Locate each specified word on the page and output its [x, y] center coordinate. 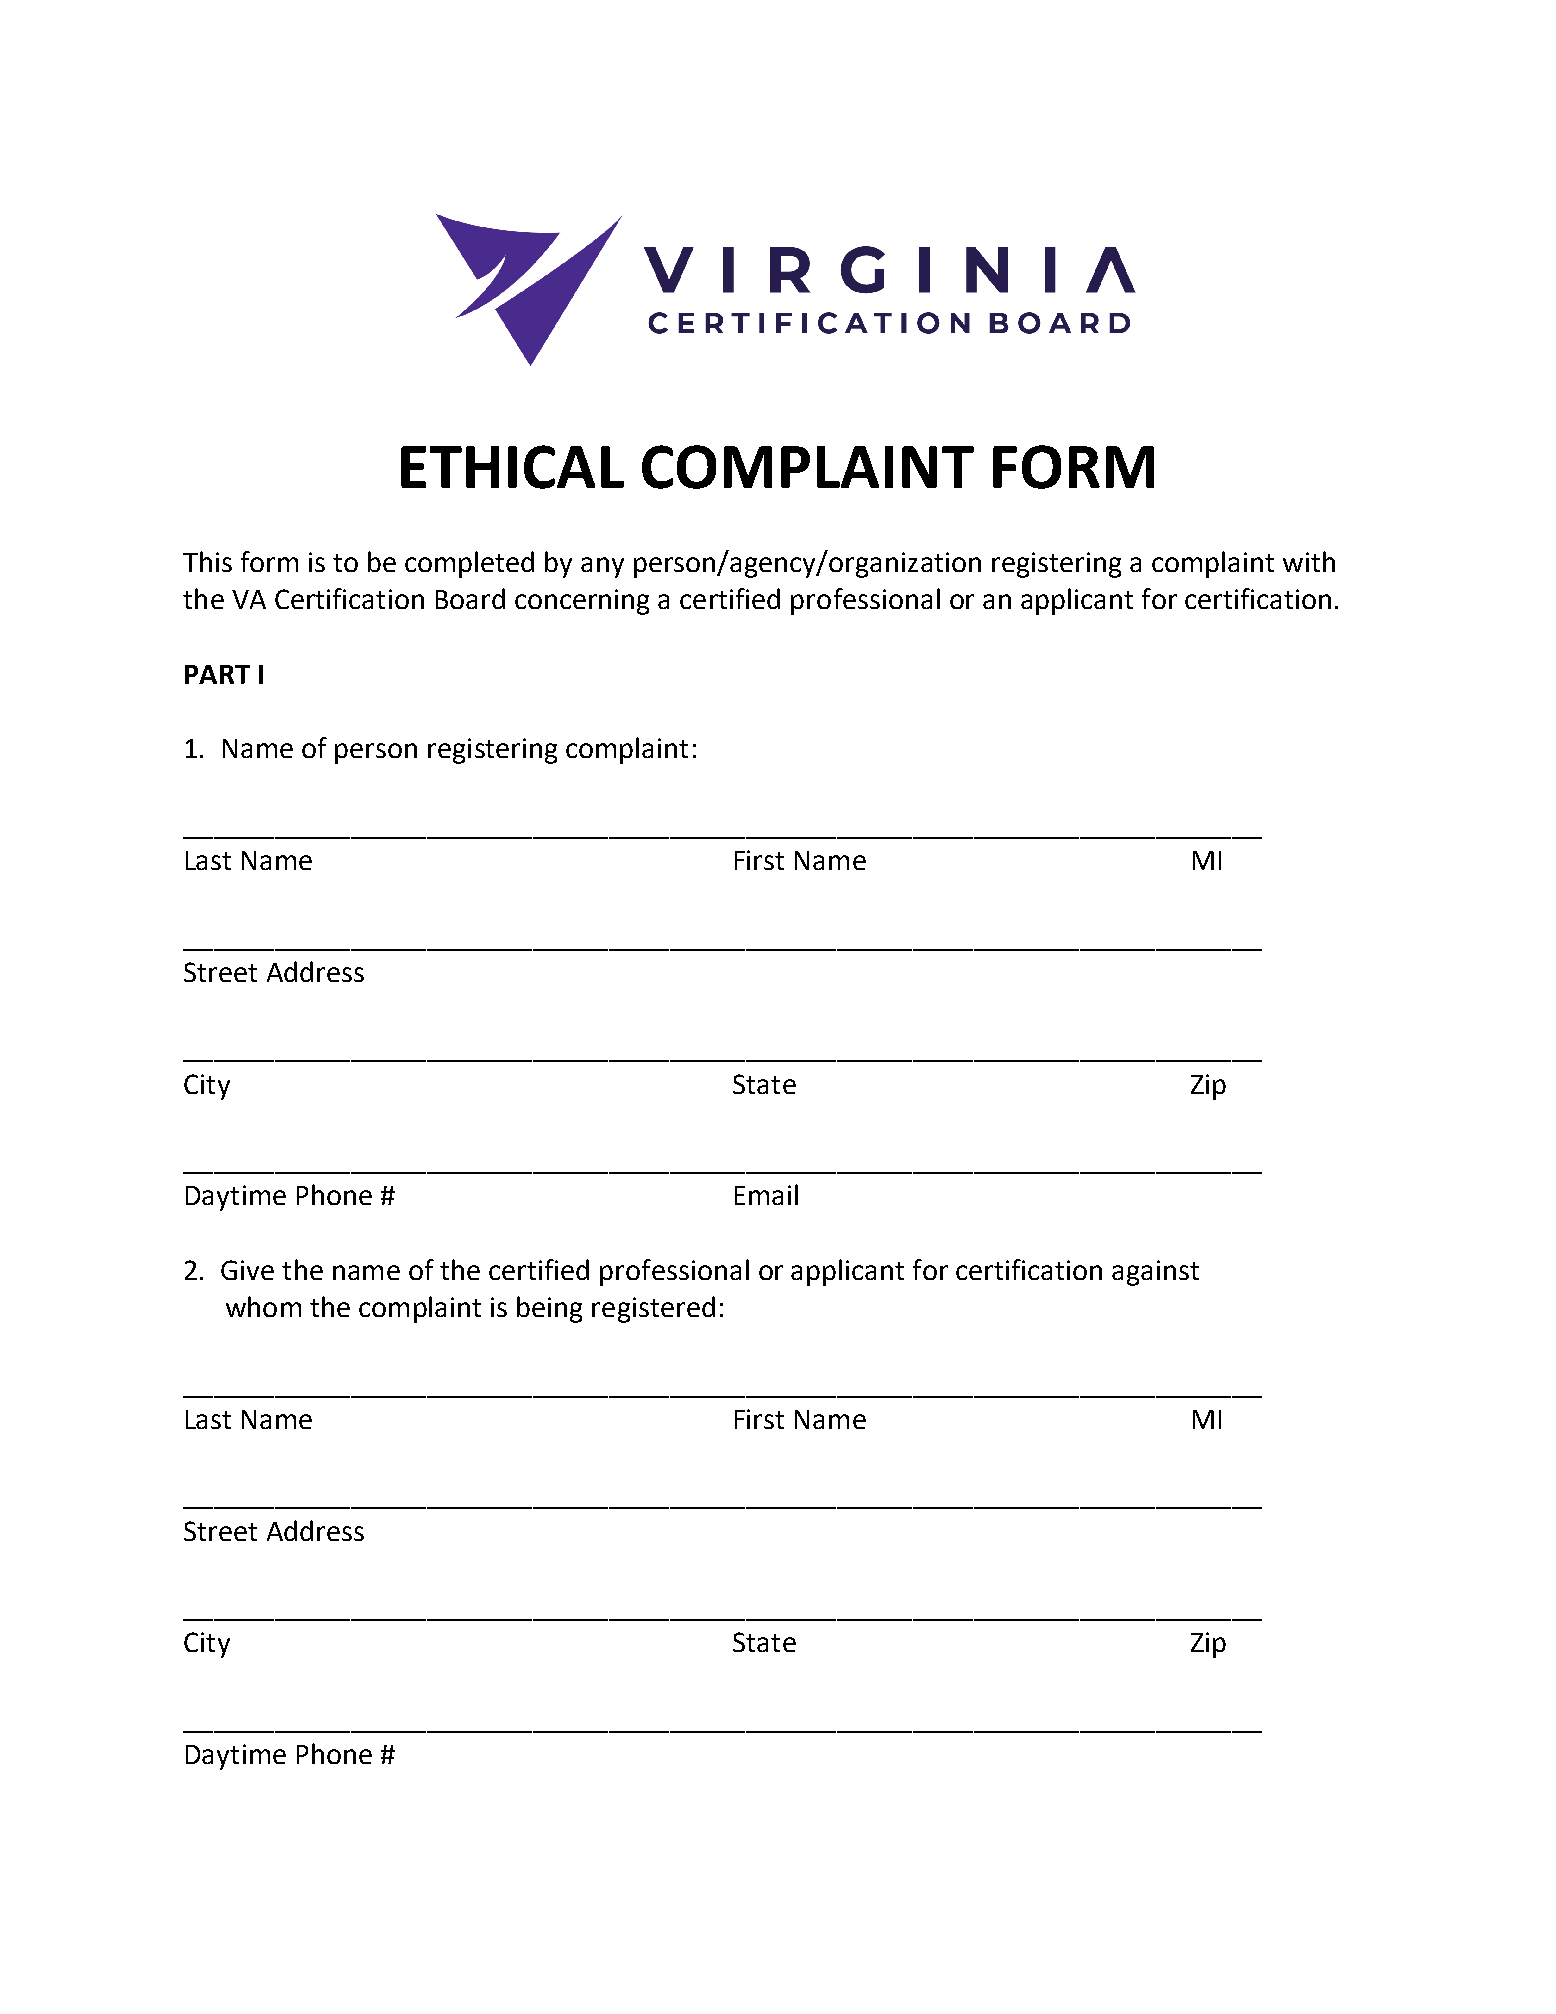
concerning [582, 602]
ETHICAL [512, 467]
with [1309, 561]
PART [217, 674]
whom [263, 1306]
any [602, 567]
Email [766, 1194]
